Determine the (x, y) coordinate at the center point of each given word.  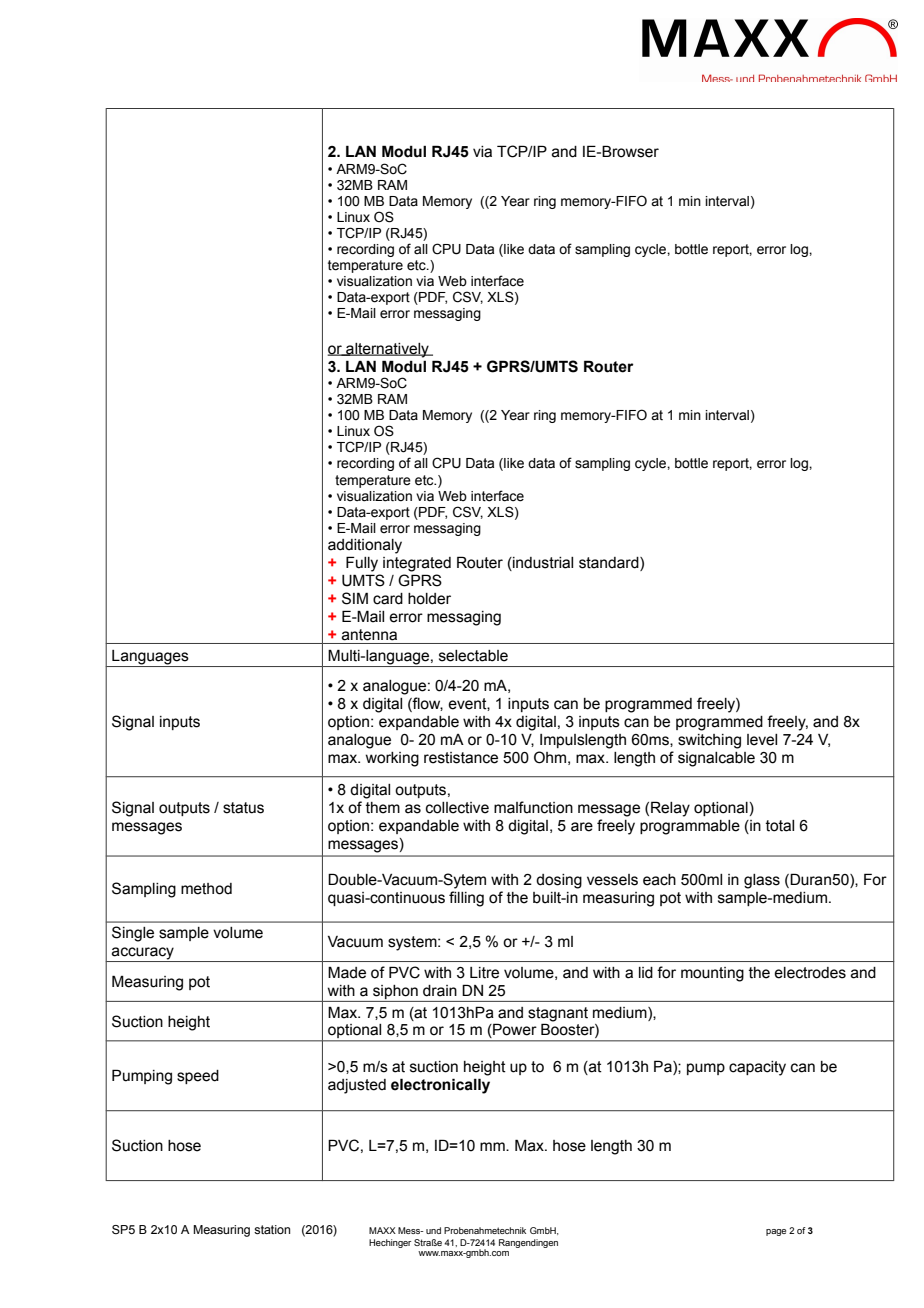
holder (429, 599)
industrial (542, 564)
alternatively (387, 350)
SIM (355, 598)
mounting (712, 974)
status (243, 808)
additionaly (365, 546)
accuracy (143, 954)
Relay (670, 809)
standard (610, 564)
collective (457, 808)
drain (440, 991)
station (272, 1229)
